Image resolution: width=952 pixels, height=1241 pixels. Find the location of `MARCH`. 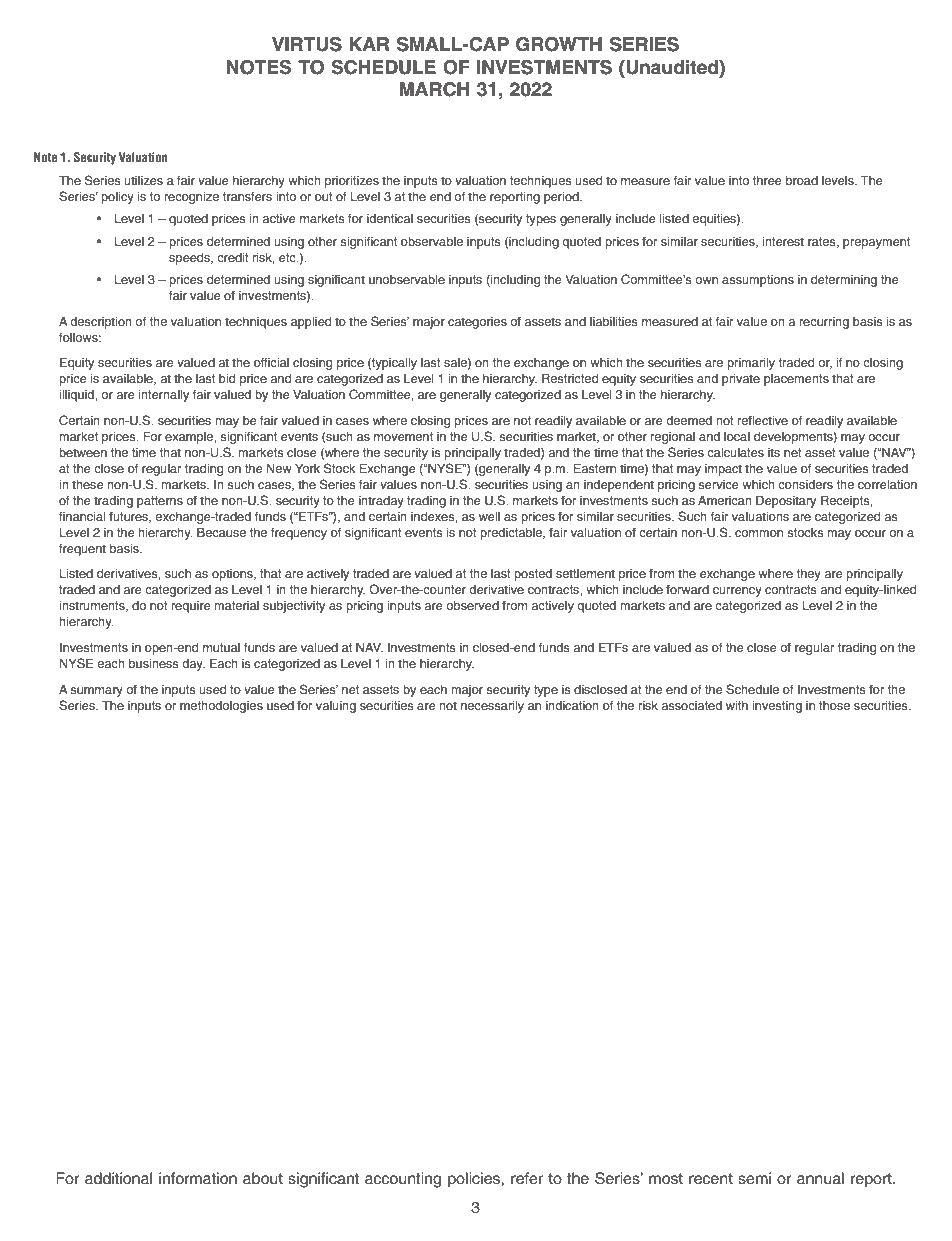

MARCH is located at coordinates (434, 89).
